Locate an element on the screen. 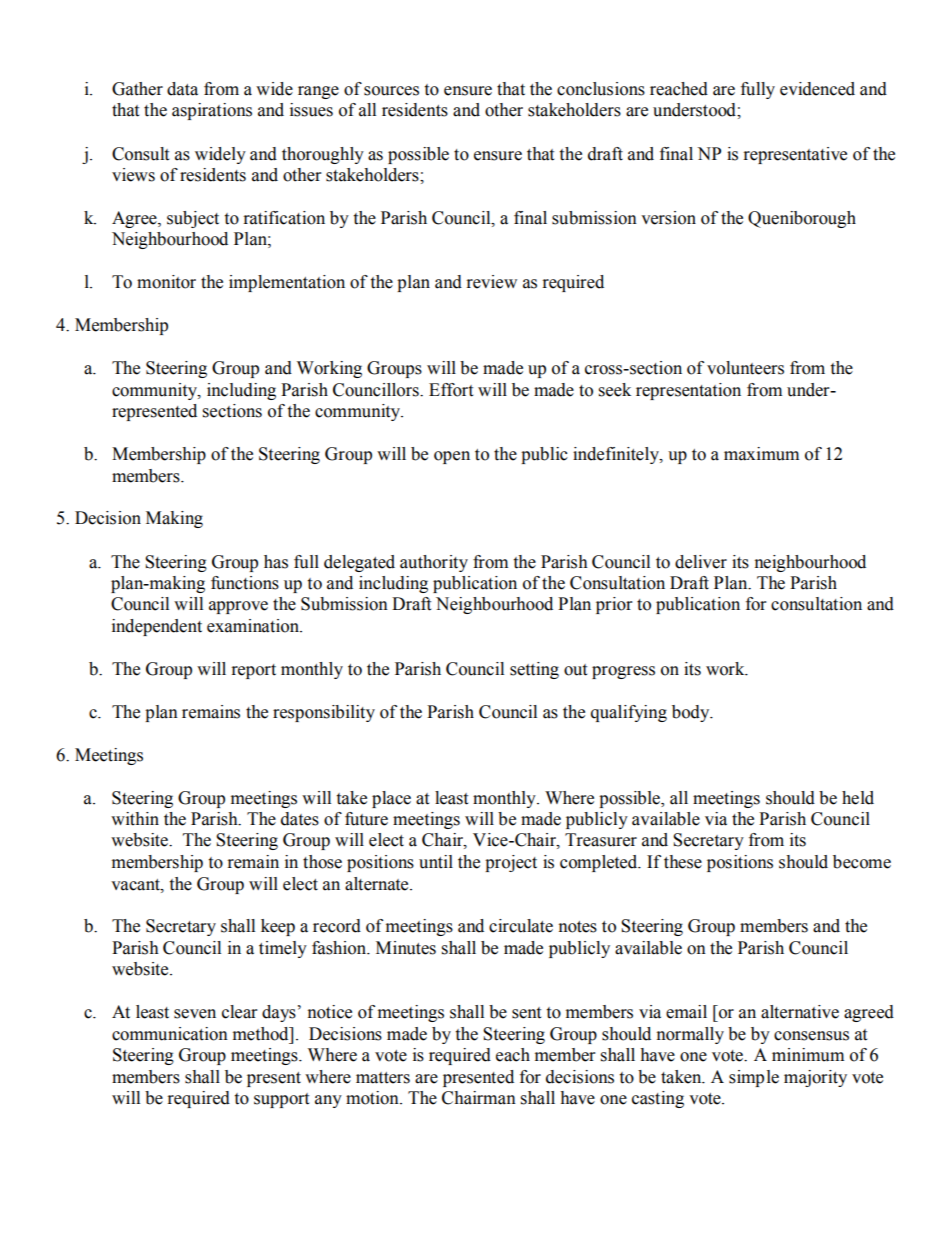 This screenshot has width=952, height=1233. maximum is located at coordinates (761, 454).
